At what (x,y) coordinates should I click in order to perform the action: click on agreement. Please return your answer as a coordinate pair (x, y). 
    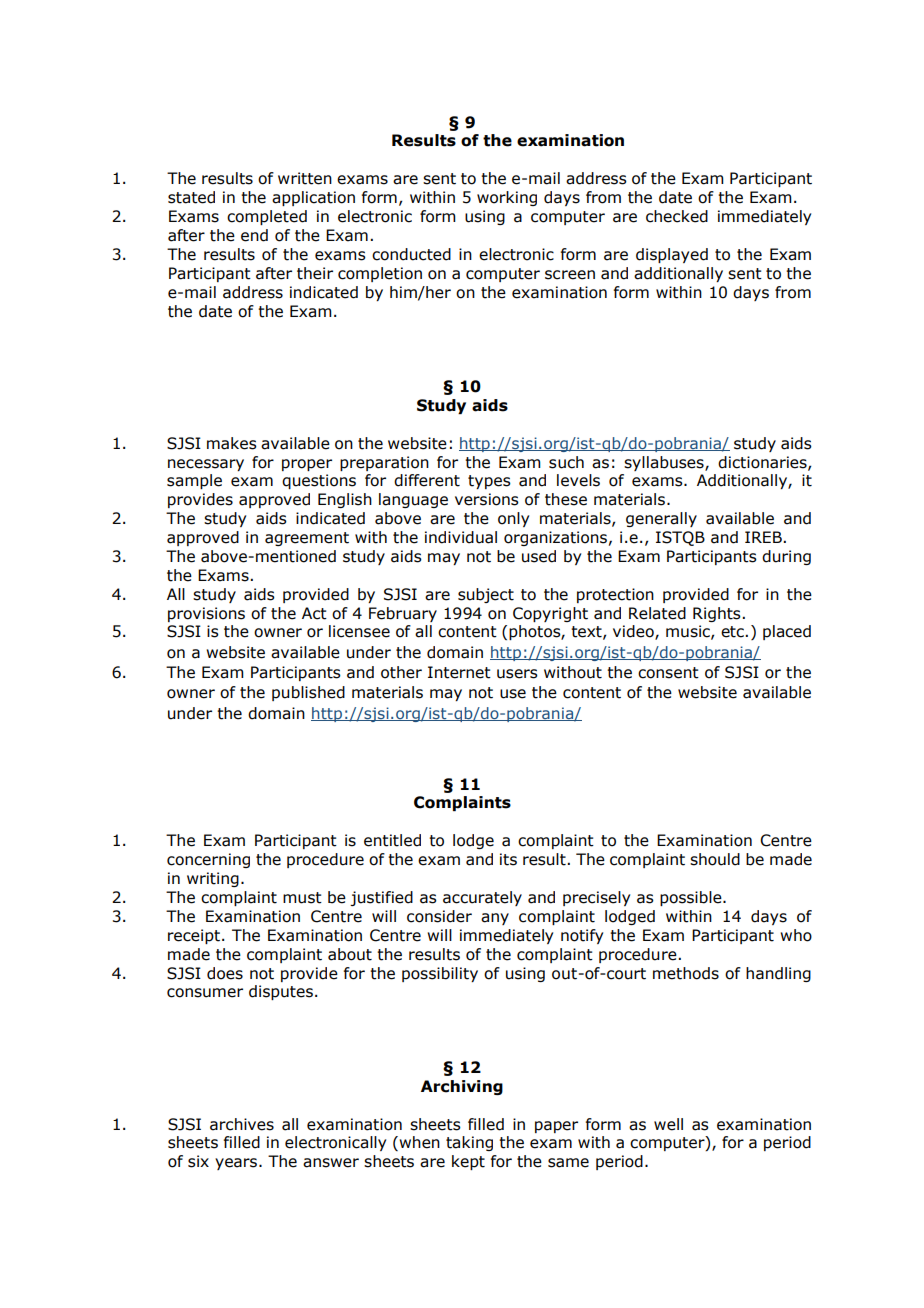
    Looking at the image, I should click on (307, 539).
